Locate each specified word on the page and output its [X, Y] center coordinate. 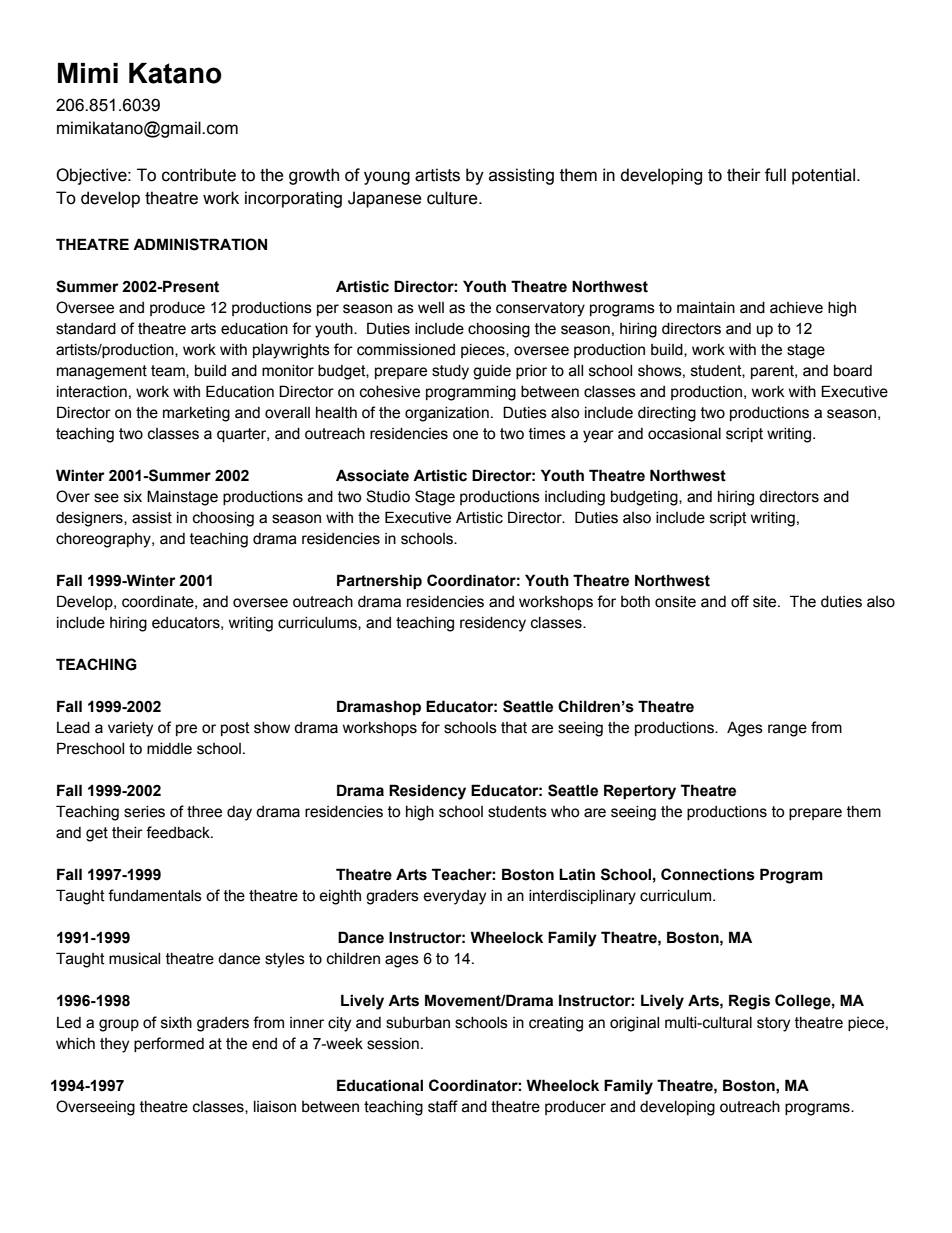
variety [130, 729]
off [740, 601]
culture [453, 198]
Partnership [379, 581]
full [775, 175]
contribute [199, 175]
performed [169, 1044]
